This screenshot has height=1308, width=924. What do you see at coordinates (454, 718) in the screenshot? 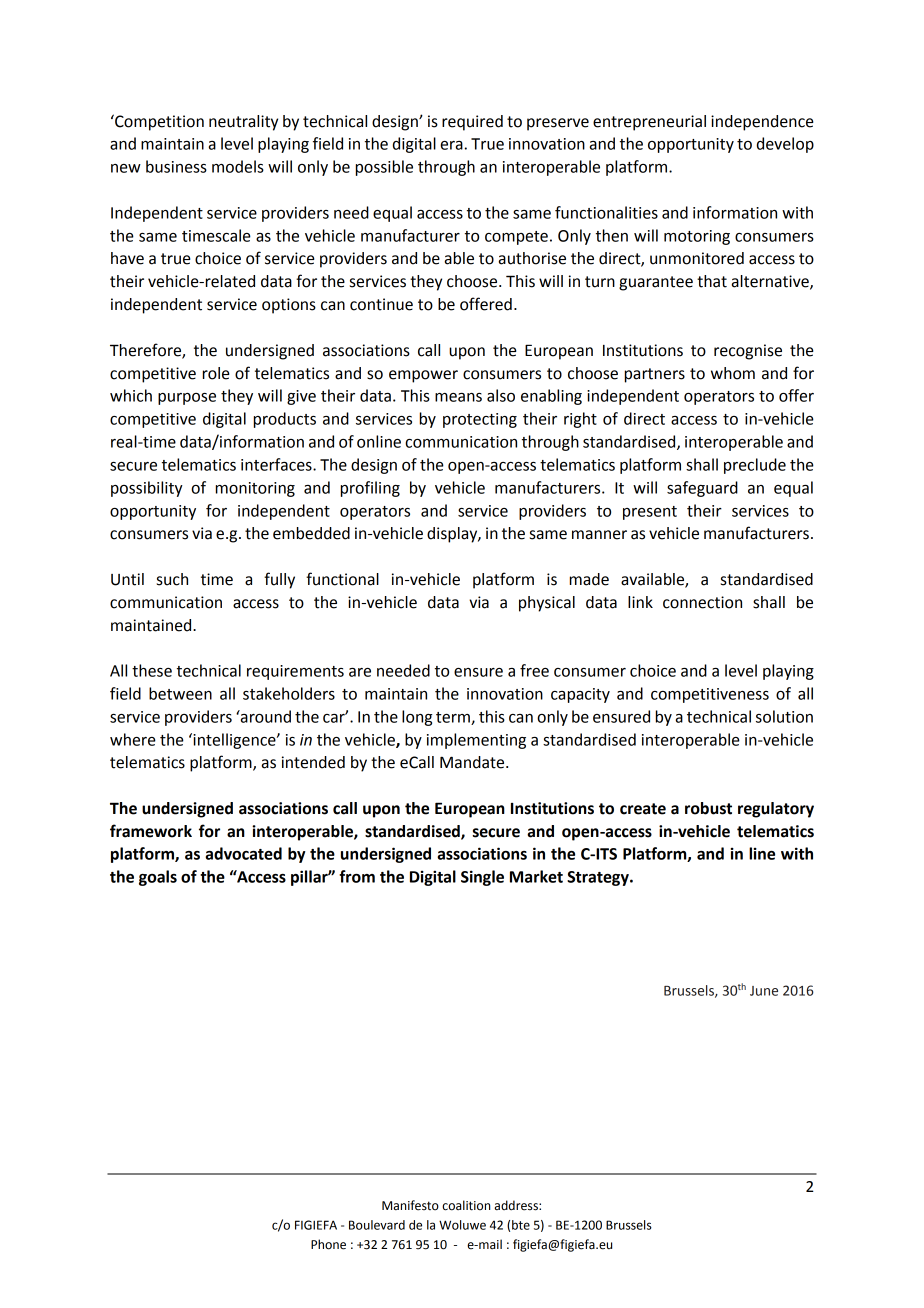
I see `term` at bounding box center [454, 718].
